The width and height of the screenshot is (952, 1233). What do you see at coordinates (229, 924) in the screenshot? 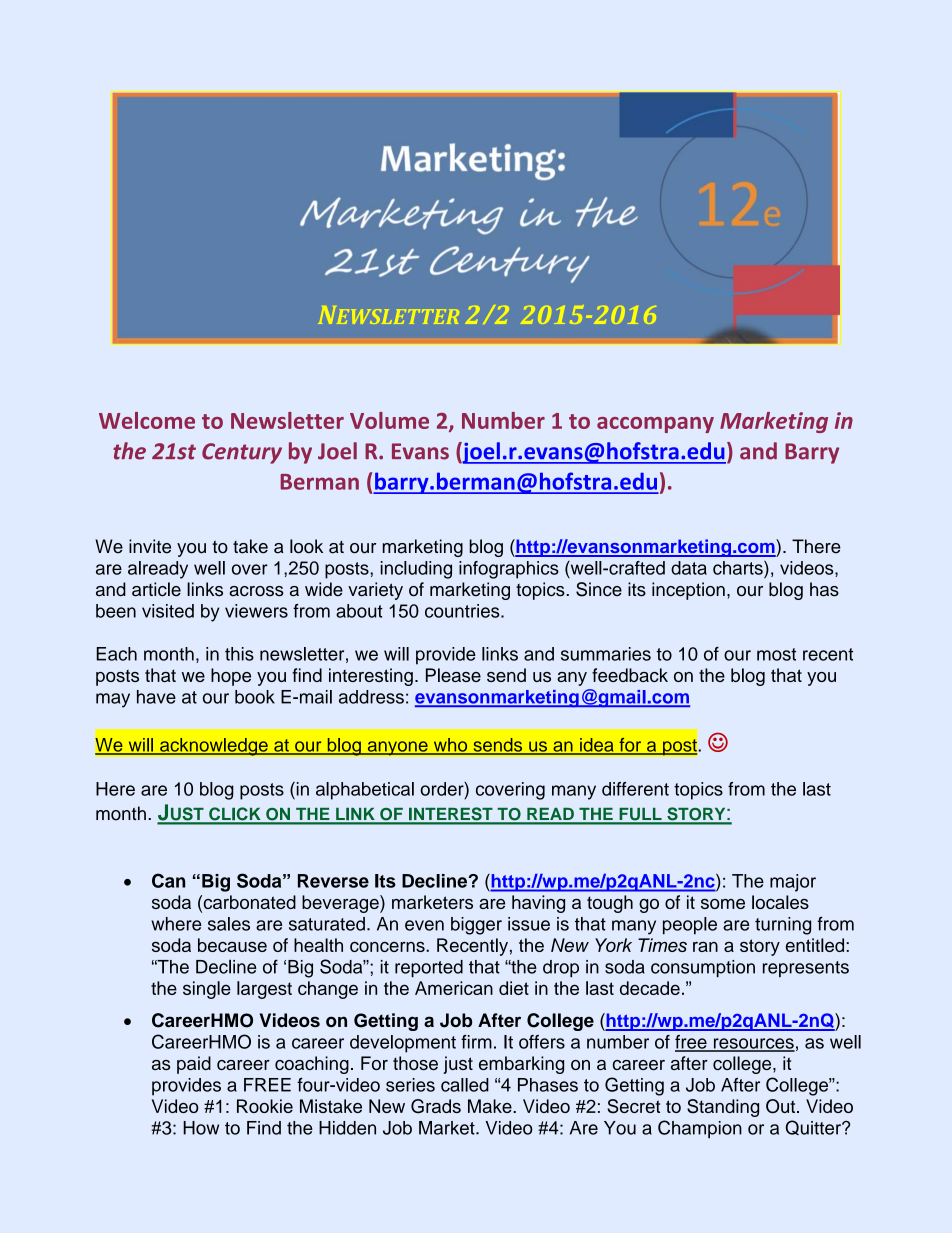
I see `sales` at bounding box center [229, 924].
